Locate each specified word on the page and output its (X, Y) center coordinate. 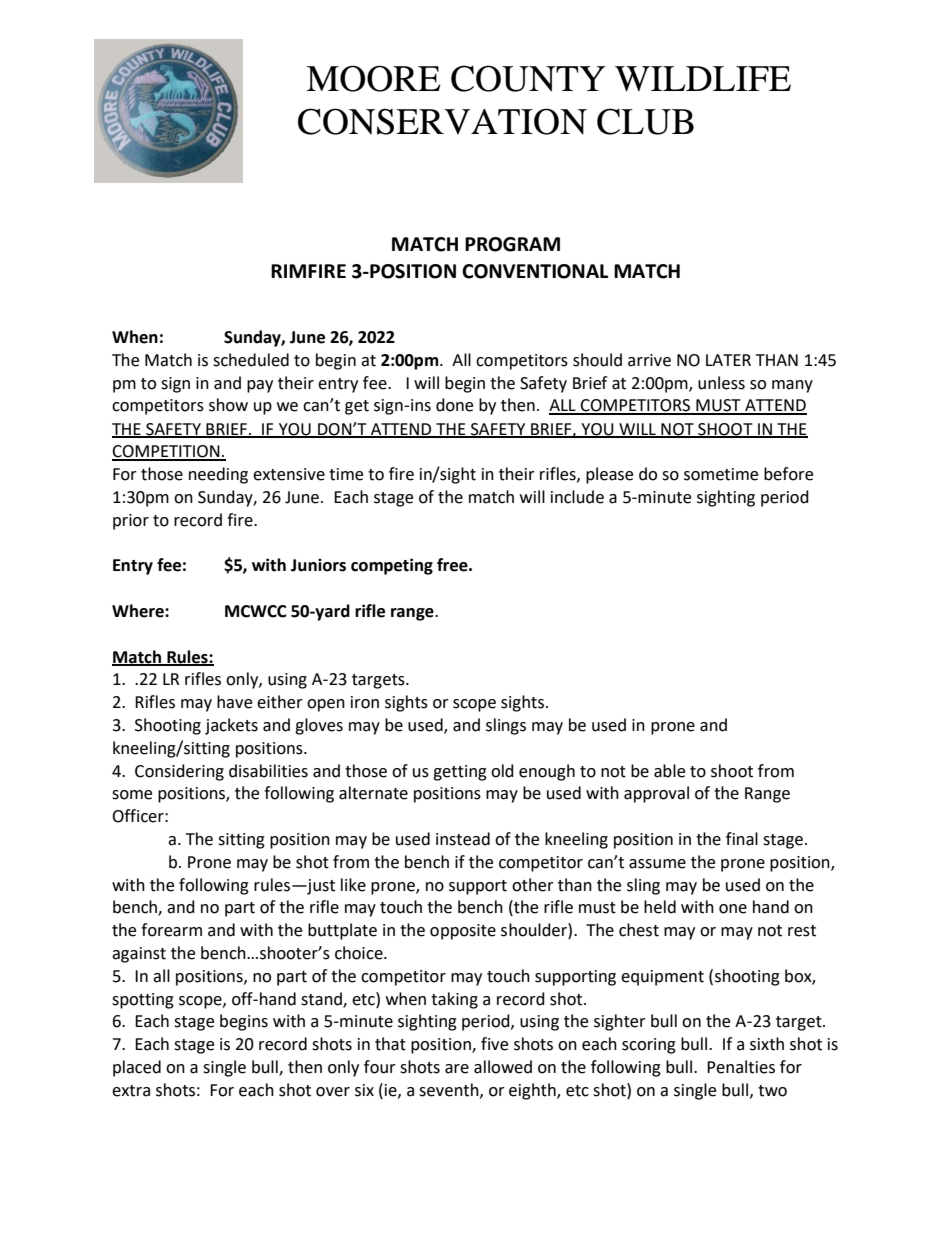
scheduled (251, 360)
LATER (728, 360)
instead (463, 839)
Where (139, 611)
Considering (179, 772)
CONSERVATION (442, 121)
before (788, 474)
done (454, 405)
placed (137, 1068)
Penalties (741, 1067)
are (457, 1069)
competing (392, 566)
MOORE (373, 78)
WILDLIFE (703, 79)
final (742, 839)
